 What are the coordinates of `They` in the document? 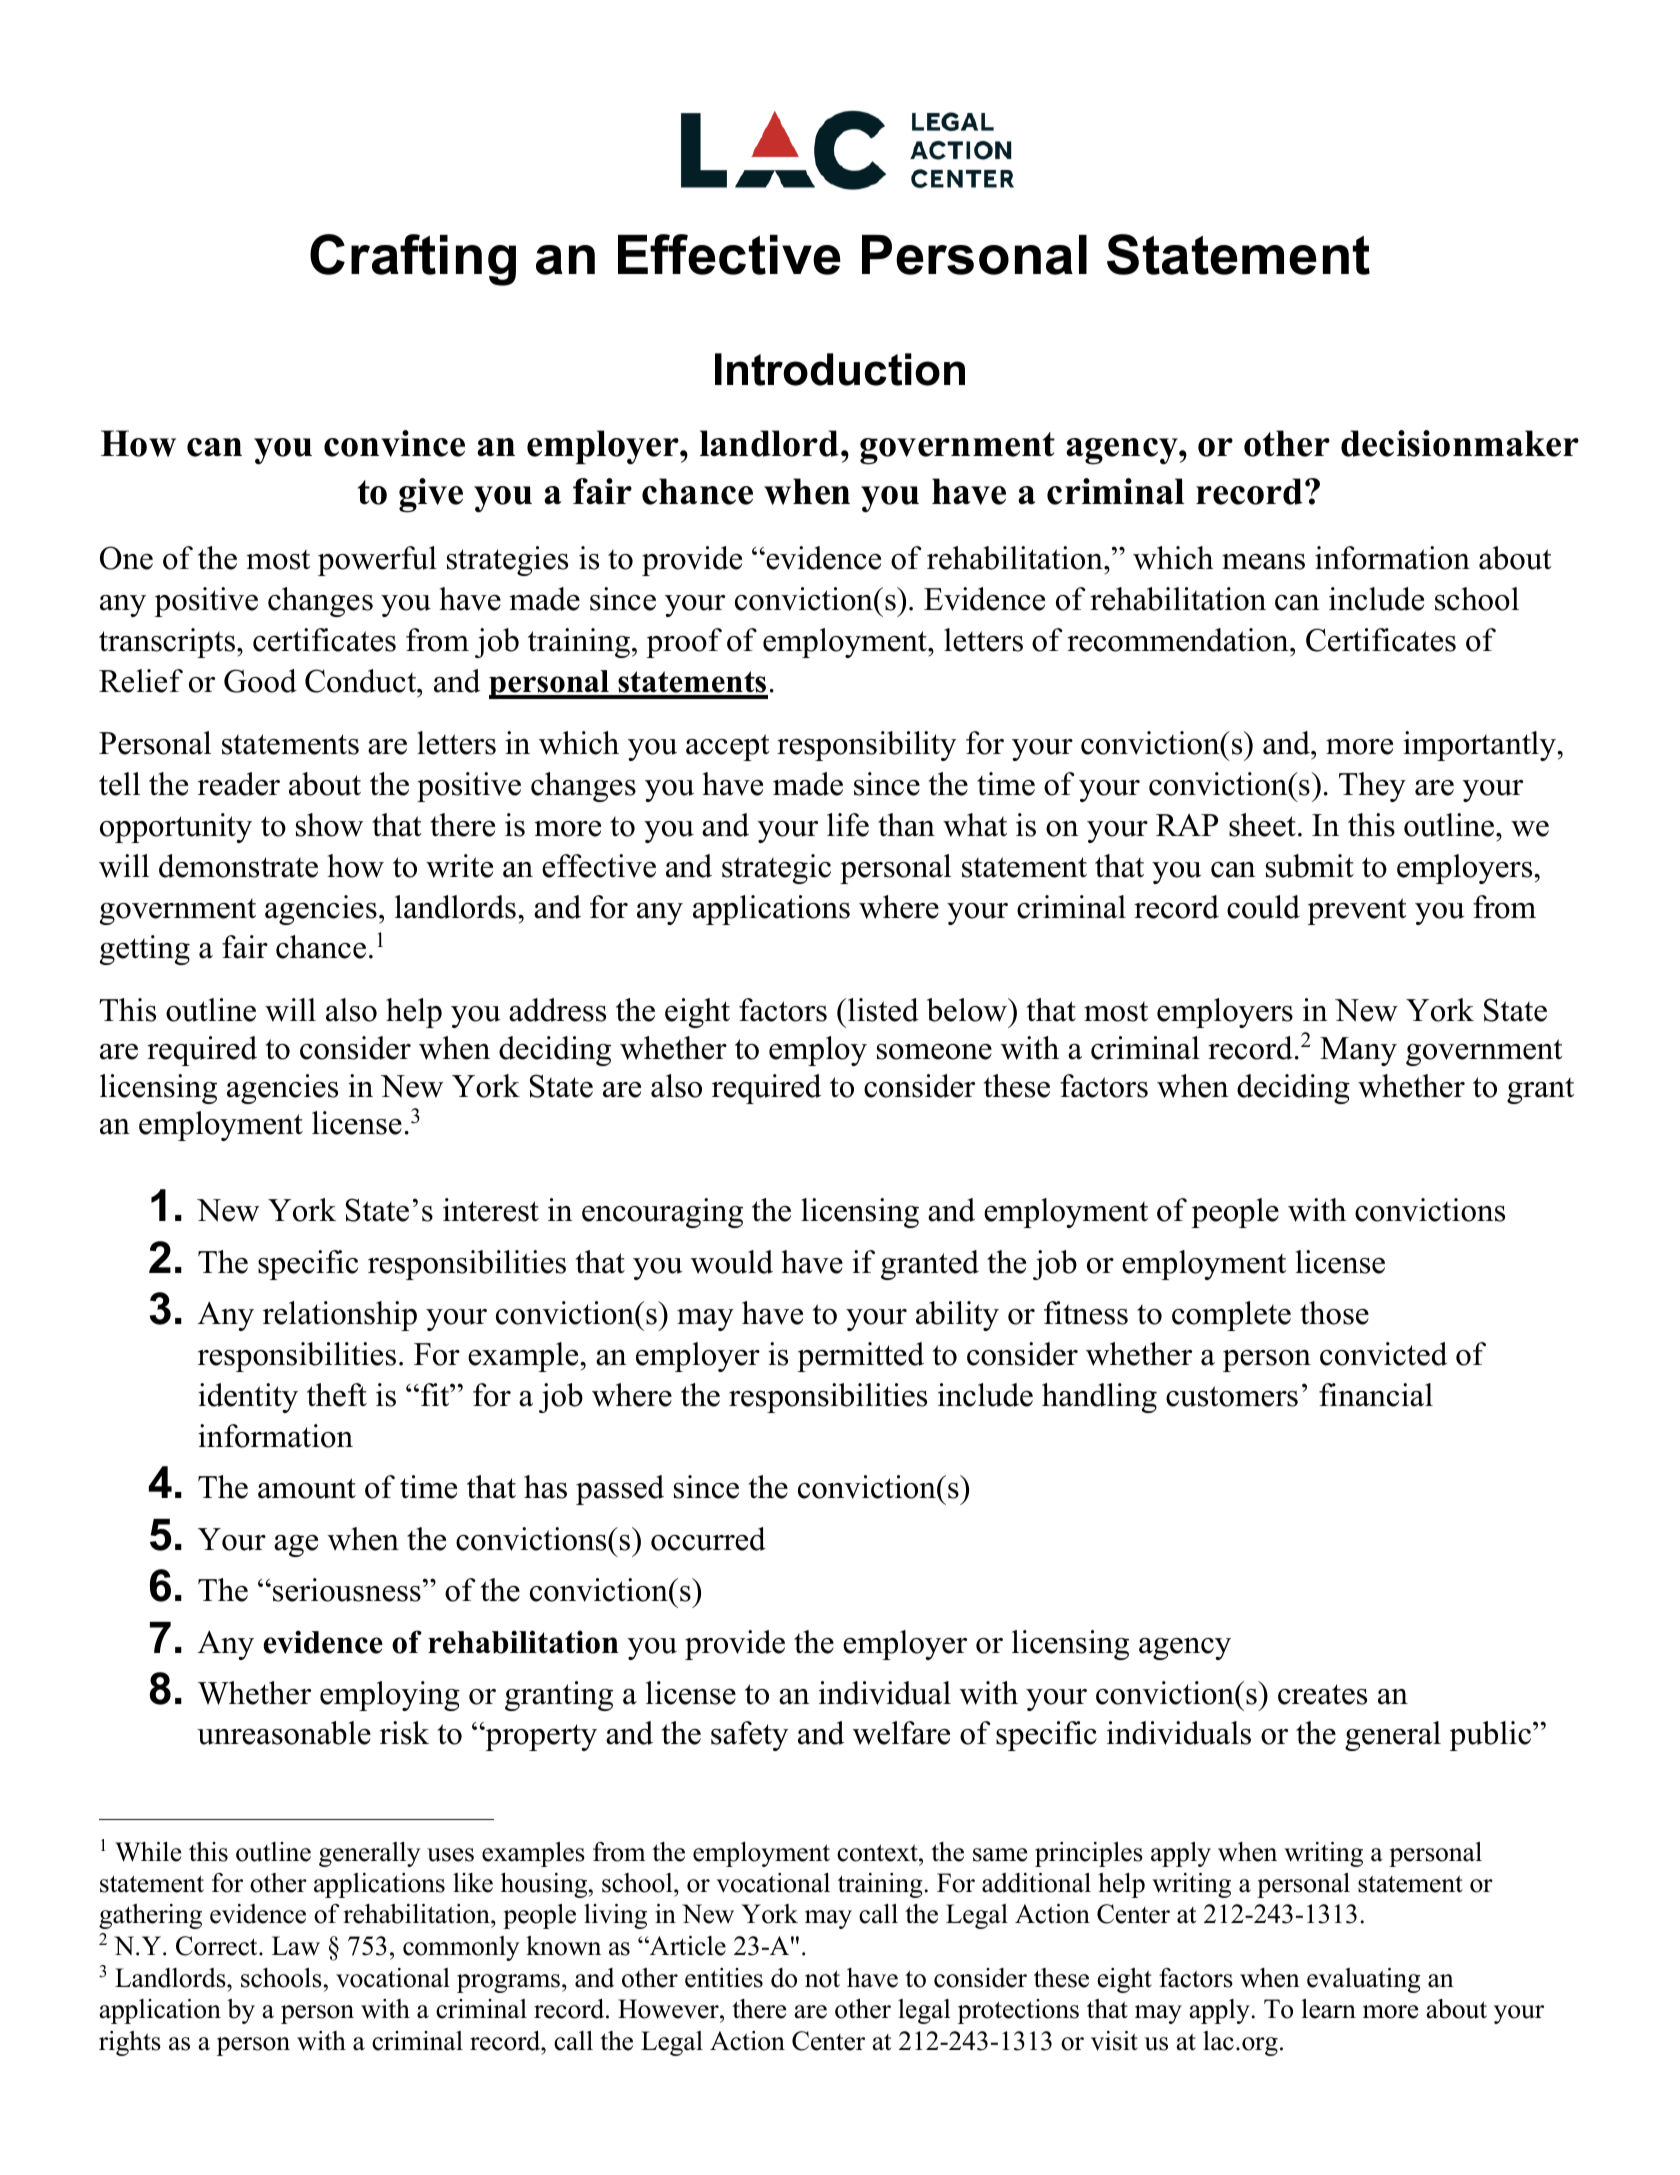 It's located at (1372, 787).
